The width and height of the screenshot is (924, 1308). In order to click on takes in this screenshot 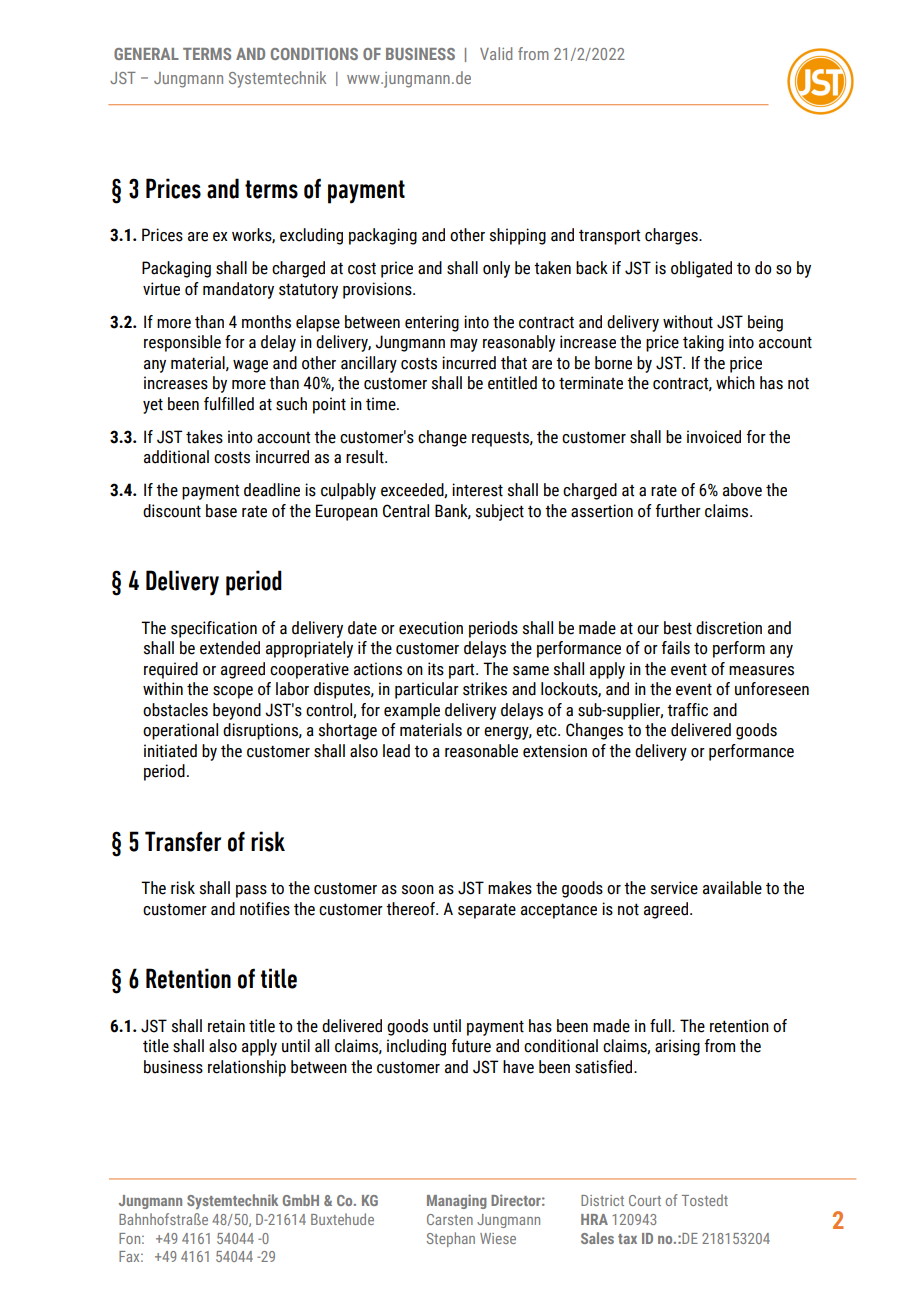, I will do `click(204, 437)`.
